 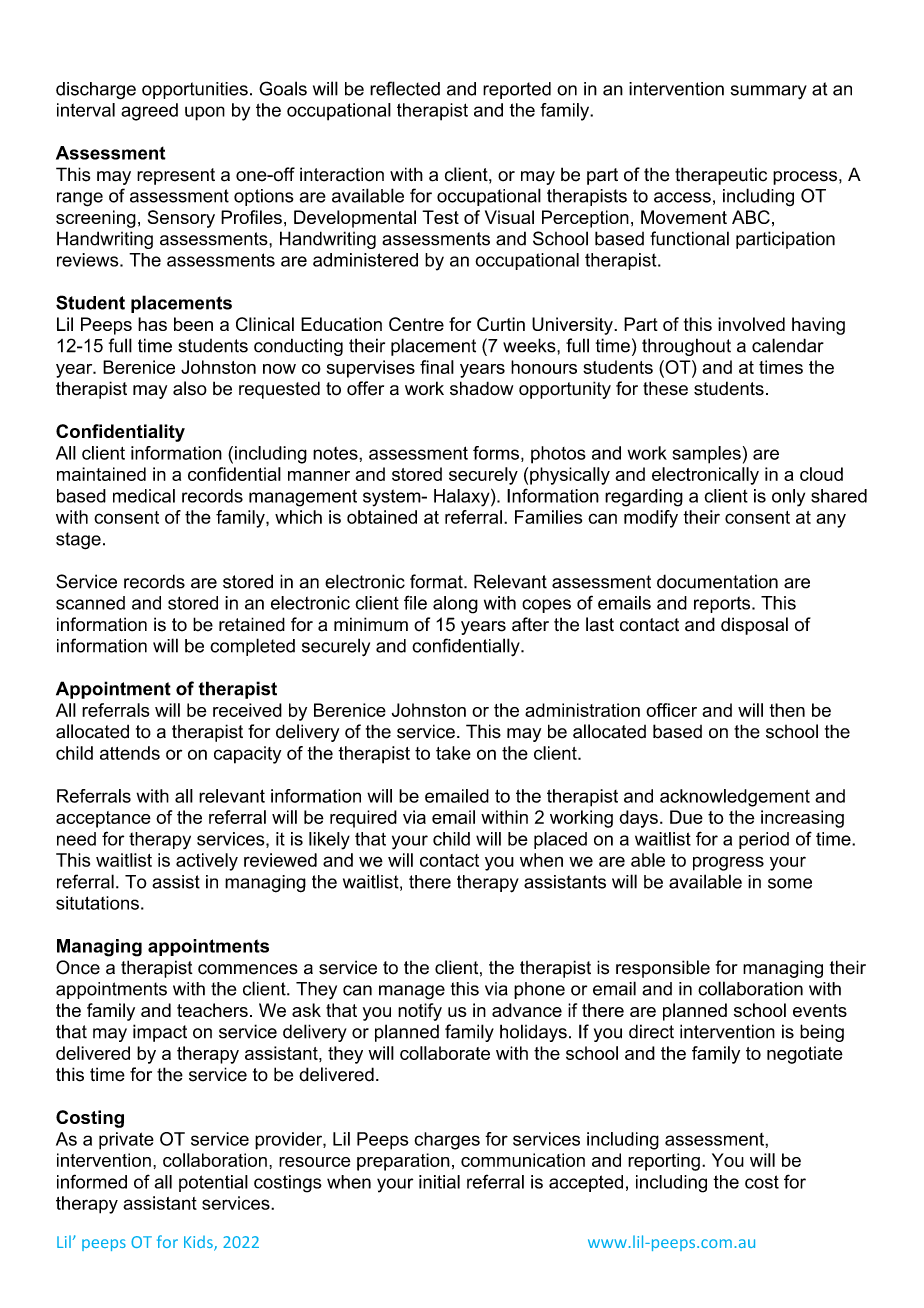 What do you see at coordinates (405, 88) in the screenshot?
I see `reflected` at bounding box center [405, 88].
